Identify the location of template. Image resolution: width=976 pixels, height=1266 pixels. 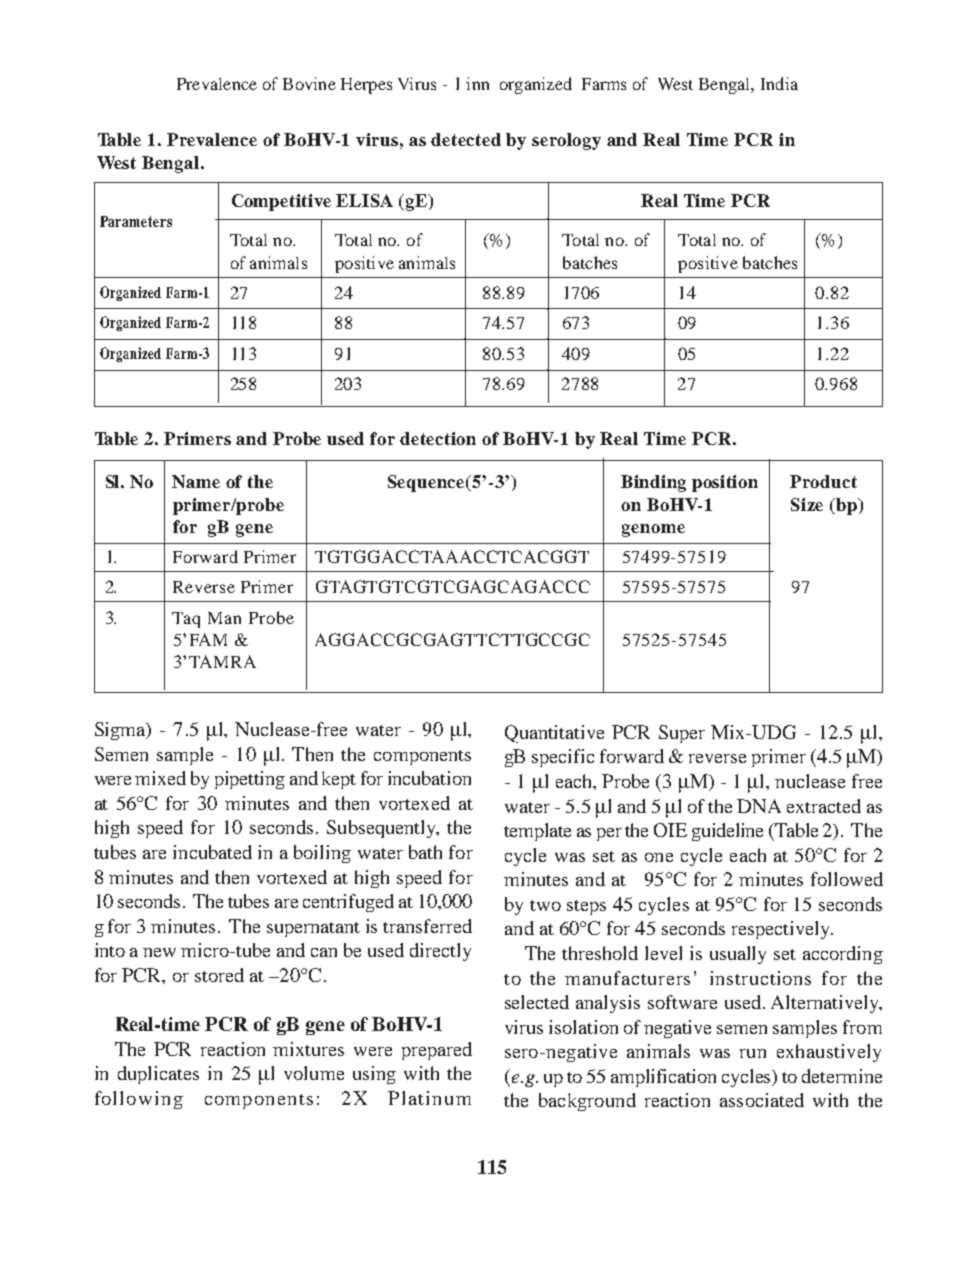
(537, 832).
